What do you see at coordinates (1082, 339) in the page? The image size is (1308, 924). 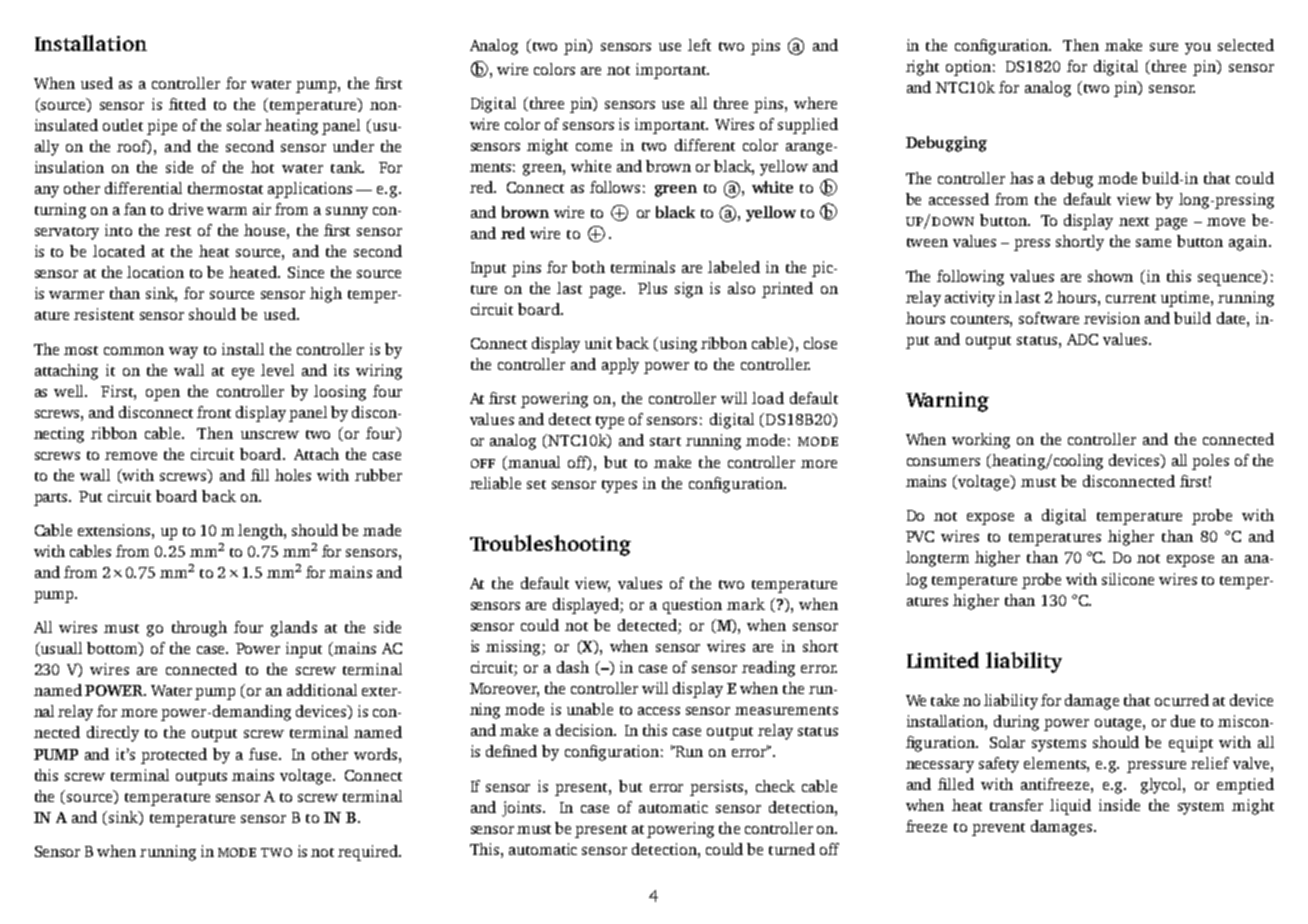 I see `ADC` at bounding box center [1082, 339].
